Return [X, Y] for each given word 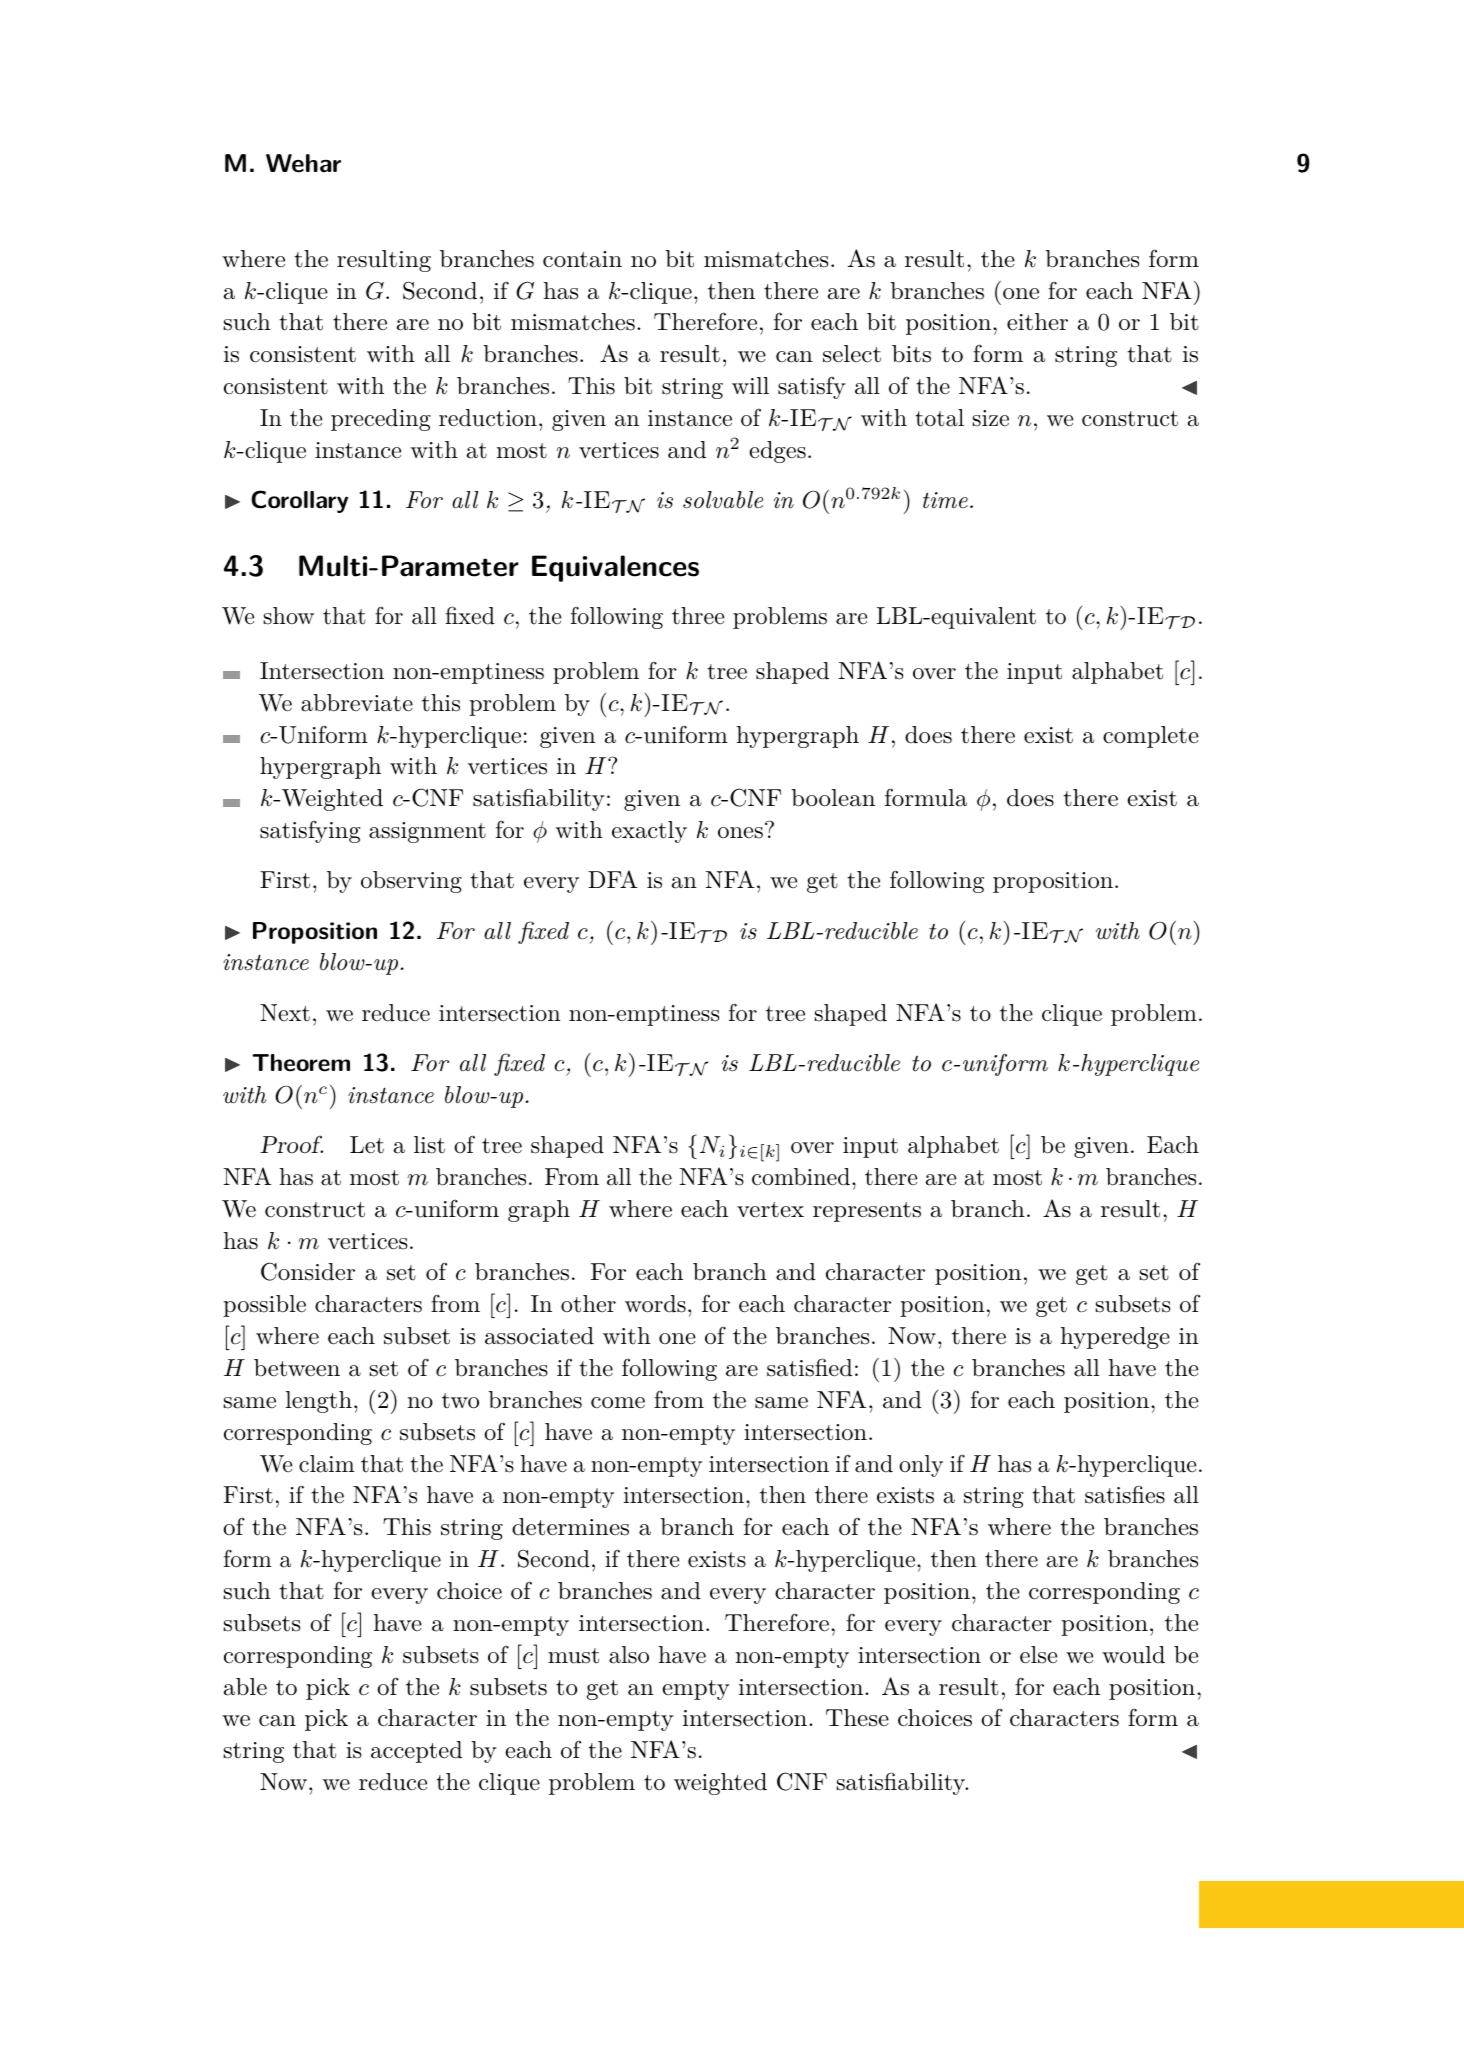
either [1037, 322]
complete [1151, 737]
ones [740, 833]
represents [867, 1212]
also [629, 1655]
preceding [381, 420]
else [1038, 1655]
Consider [308, 1271]
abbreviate [357, 703]
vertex [770, 1210]
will [750, 385]
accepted [416, 1752]
